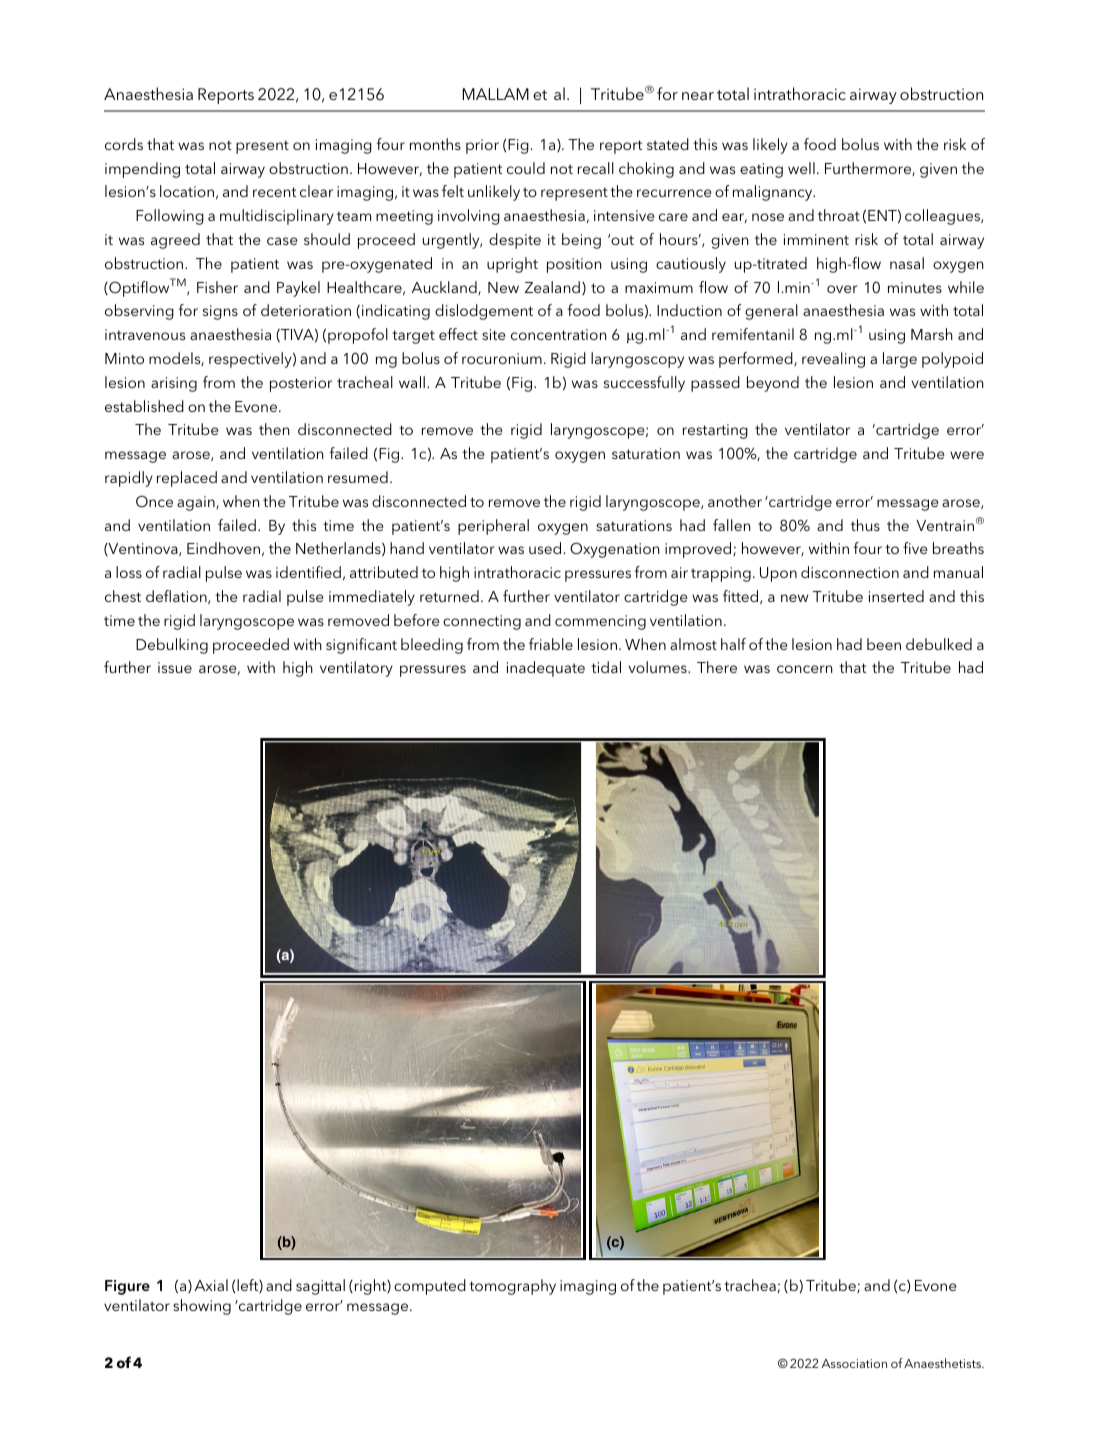  I want to click on tomography, so click(512, 1287).
